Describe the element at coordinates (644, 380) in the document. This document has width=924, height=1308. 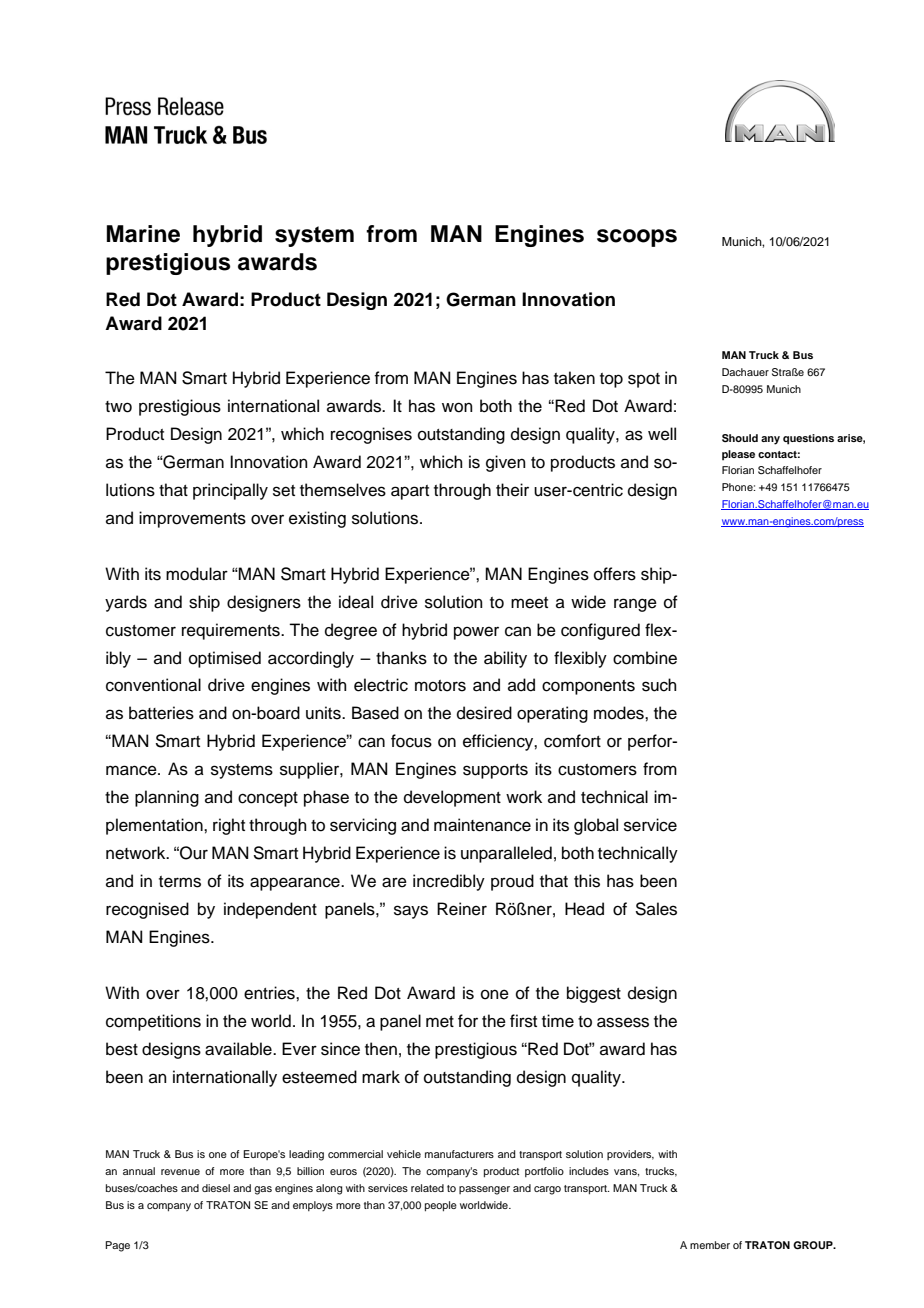
I see `spot` at that location.
